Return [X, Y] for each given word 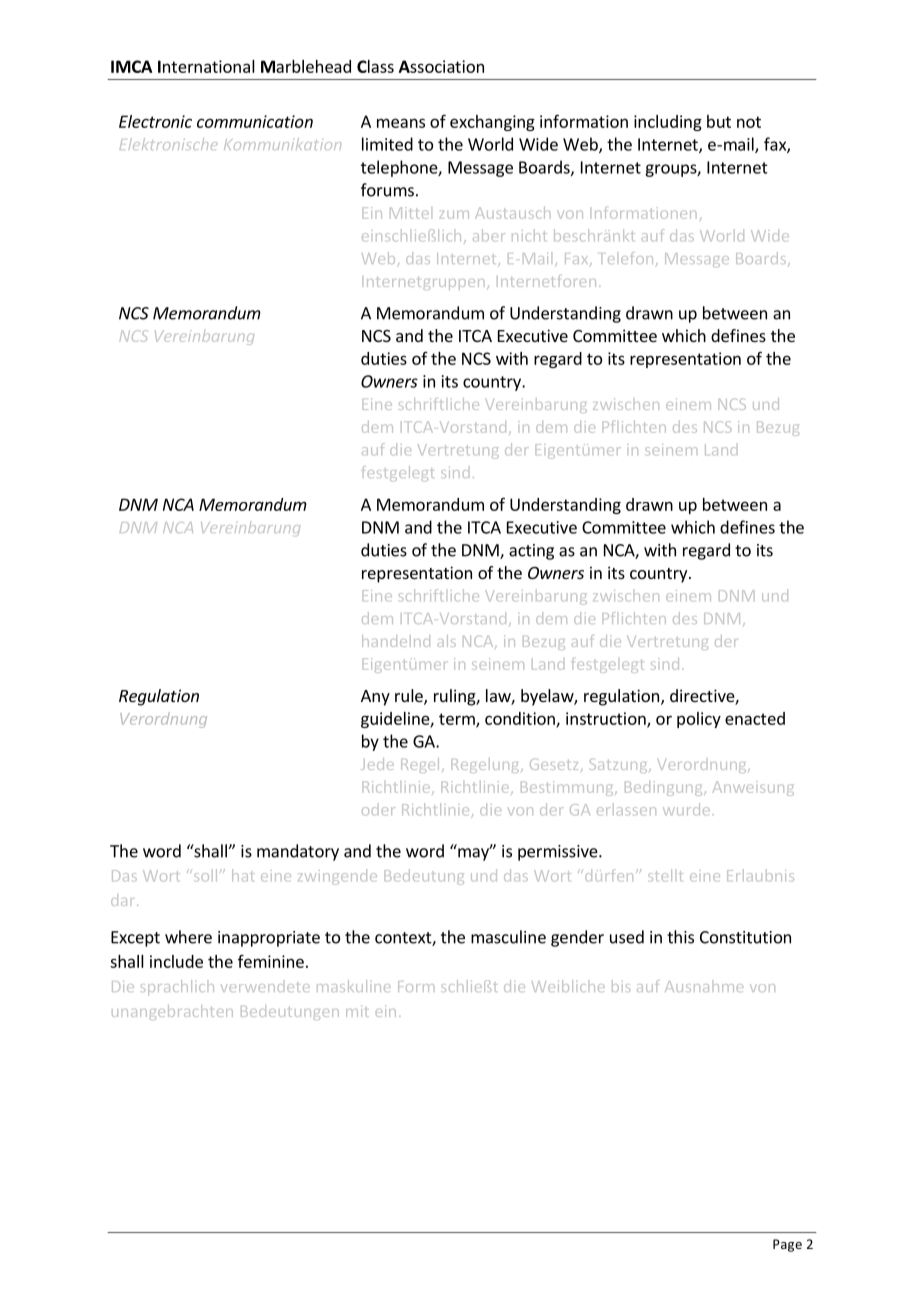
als [447, 641]
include [176, 961]
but [719, 121]
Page [787, 1245]
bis [621, 986]
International [206, 66]
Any [375, 698]
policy [699, 720]
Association [441, 66]
